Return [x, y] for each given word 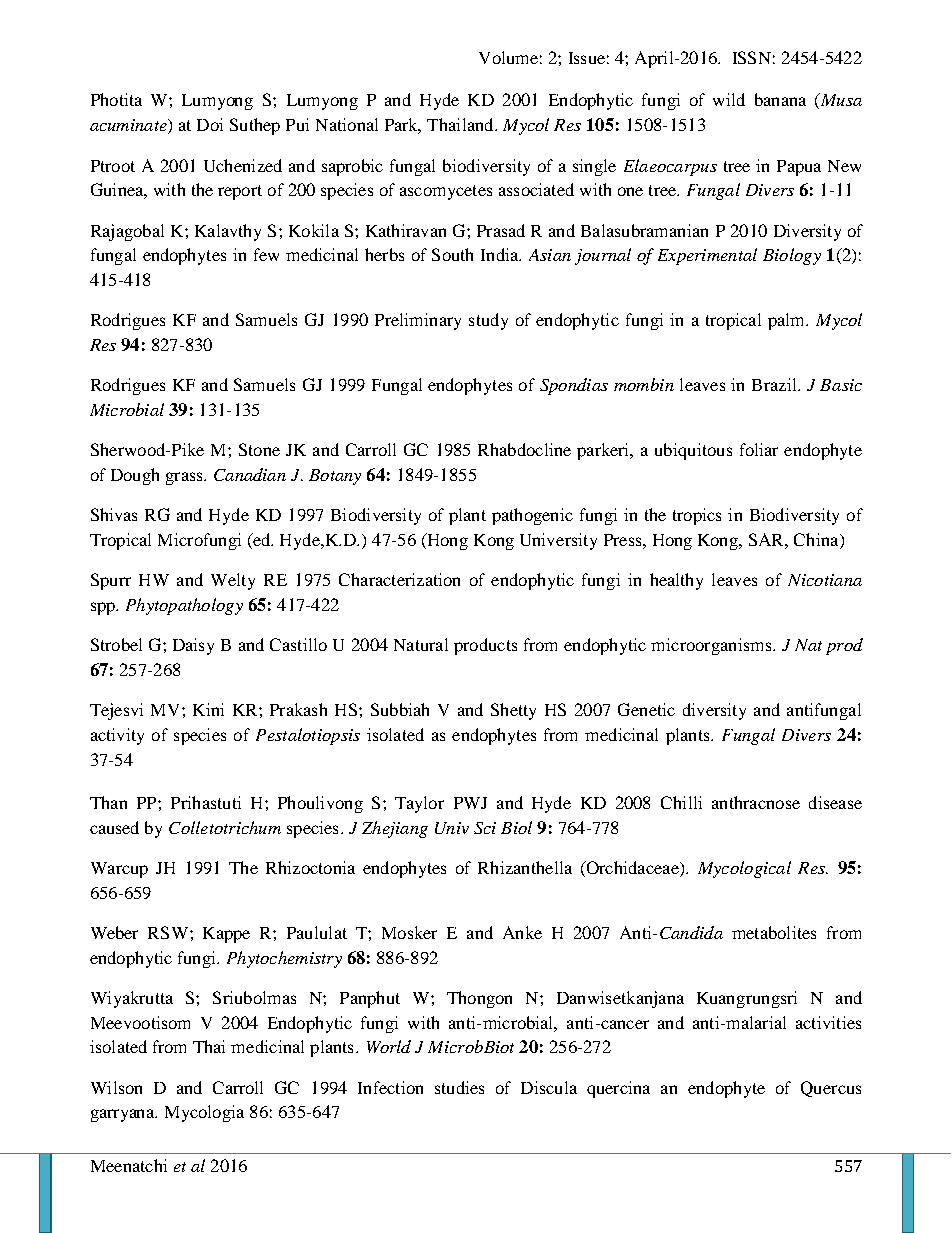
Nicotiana [825, 580]
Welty [233, 581]
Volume [508, 57]
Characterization [399, 579]
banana [780, 99]
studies [459, 1087]
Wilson [116, 1087]
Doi [210, 124]
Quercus [831, 1089]
